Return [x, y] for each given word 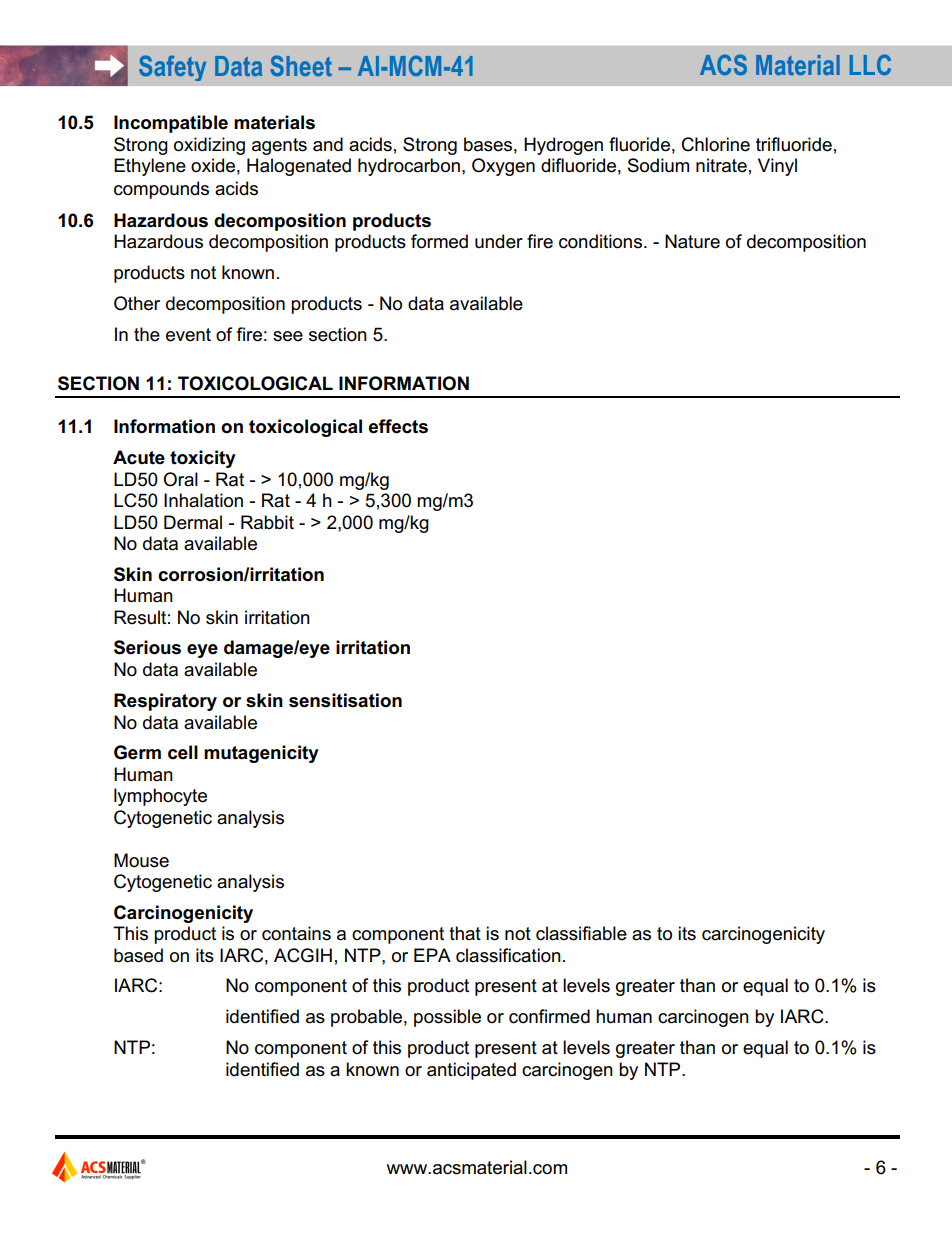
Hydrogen [563, 146]
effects [398, 426]
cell [183, 752]
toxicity [203, 459]
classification [508, 955]
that [465, 933]
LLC [870, 64]
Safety [172, 68]
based [138, 955]
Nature [692, 241]
